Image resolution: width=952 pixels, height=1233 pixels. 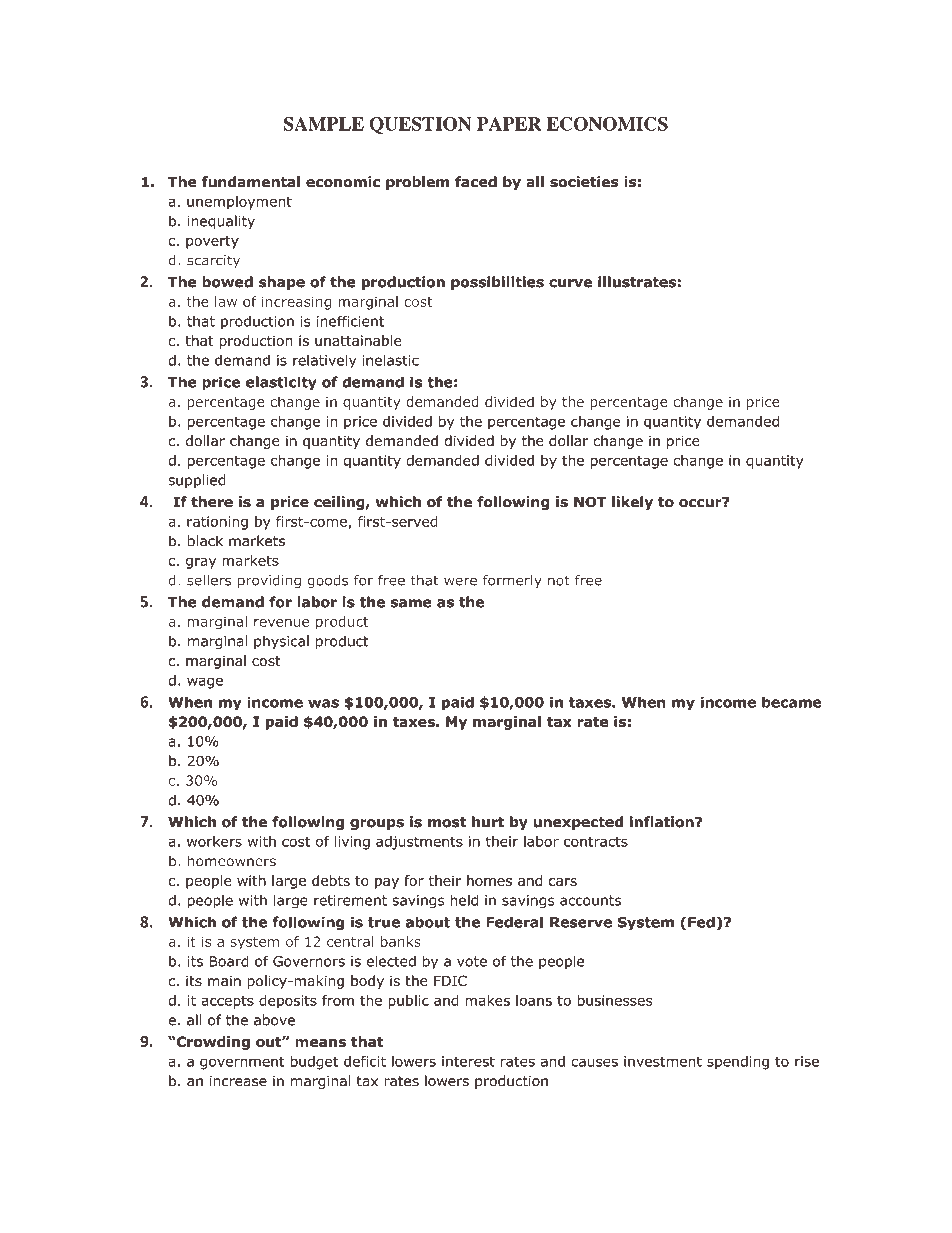 What do you see at coordinates (509, 124) in the image?
I see `PAPER` at bounding box center [509, 124].
